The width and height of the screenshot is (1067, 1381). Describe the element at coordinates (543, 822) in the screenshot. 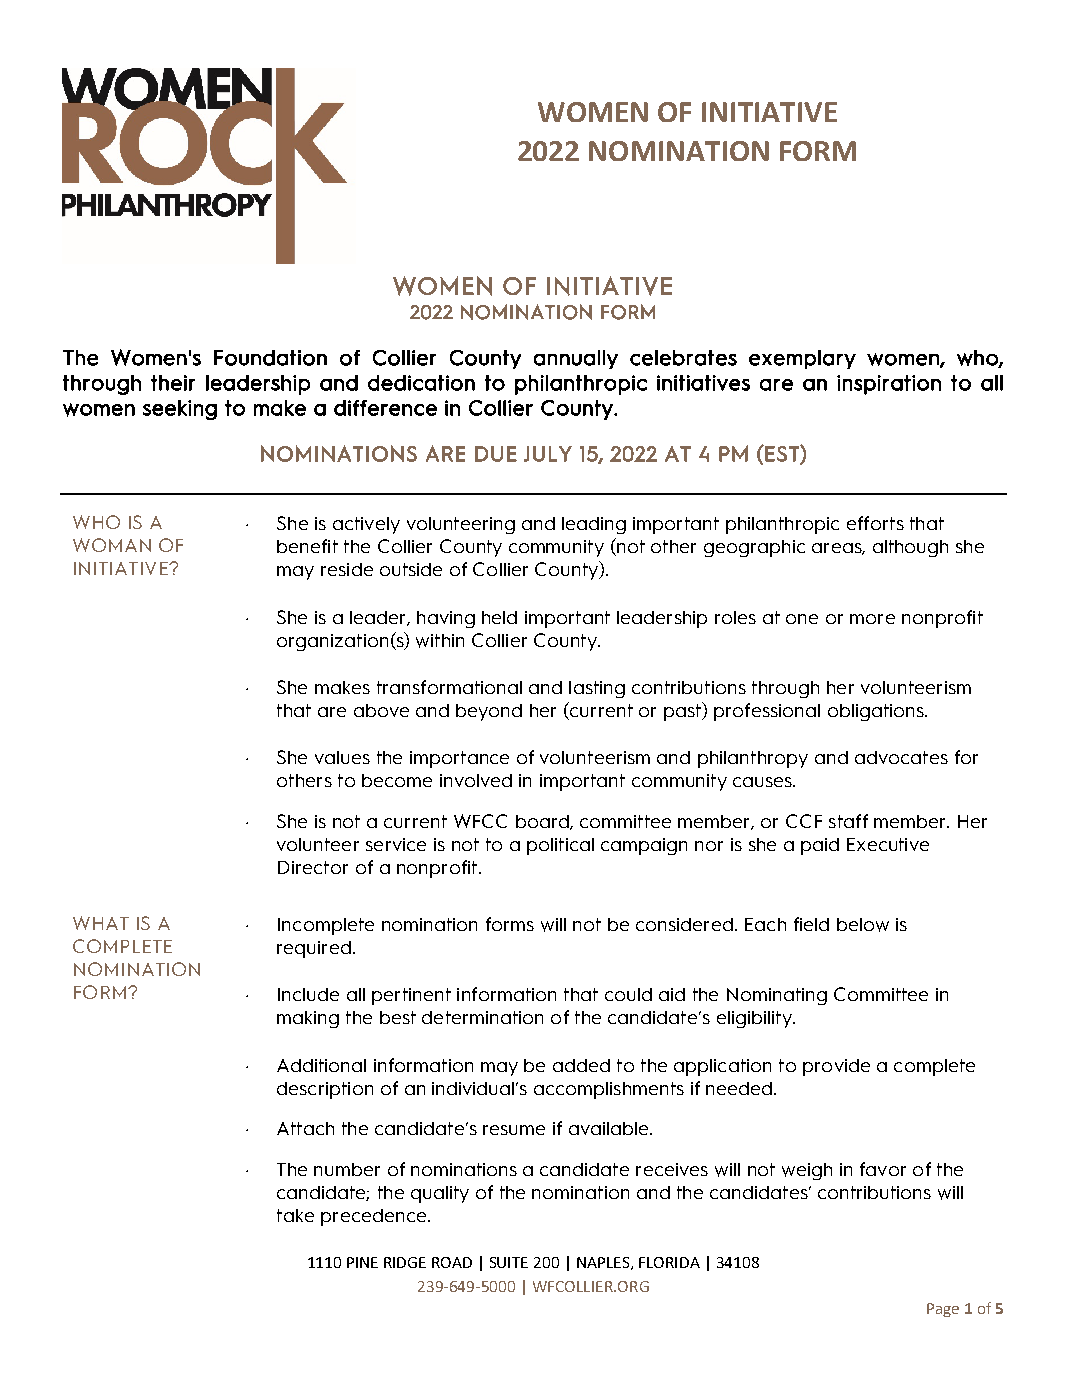

I see `board` at that location.
